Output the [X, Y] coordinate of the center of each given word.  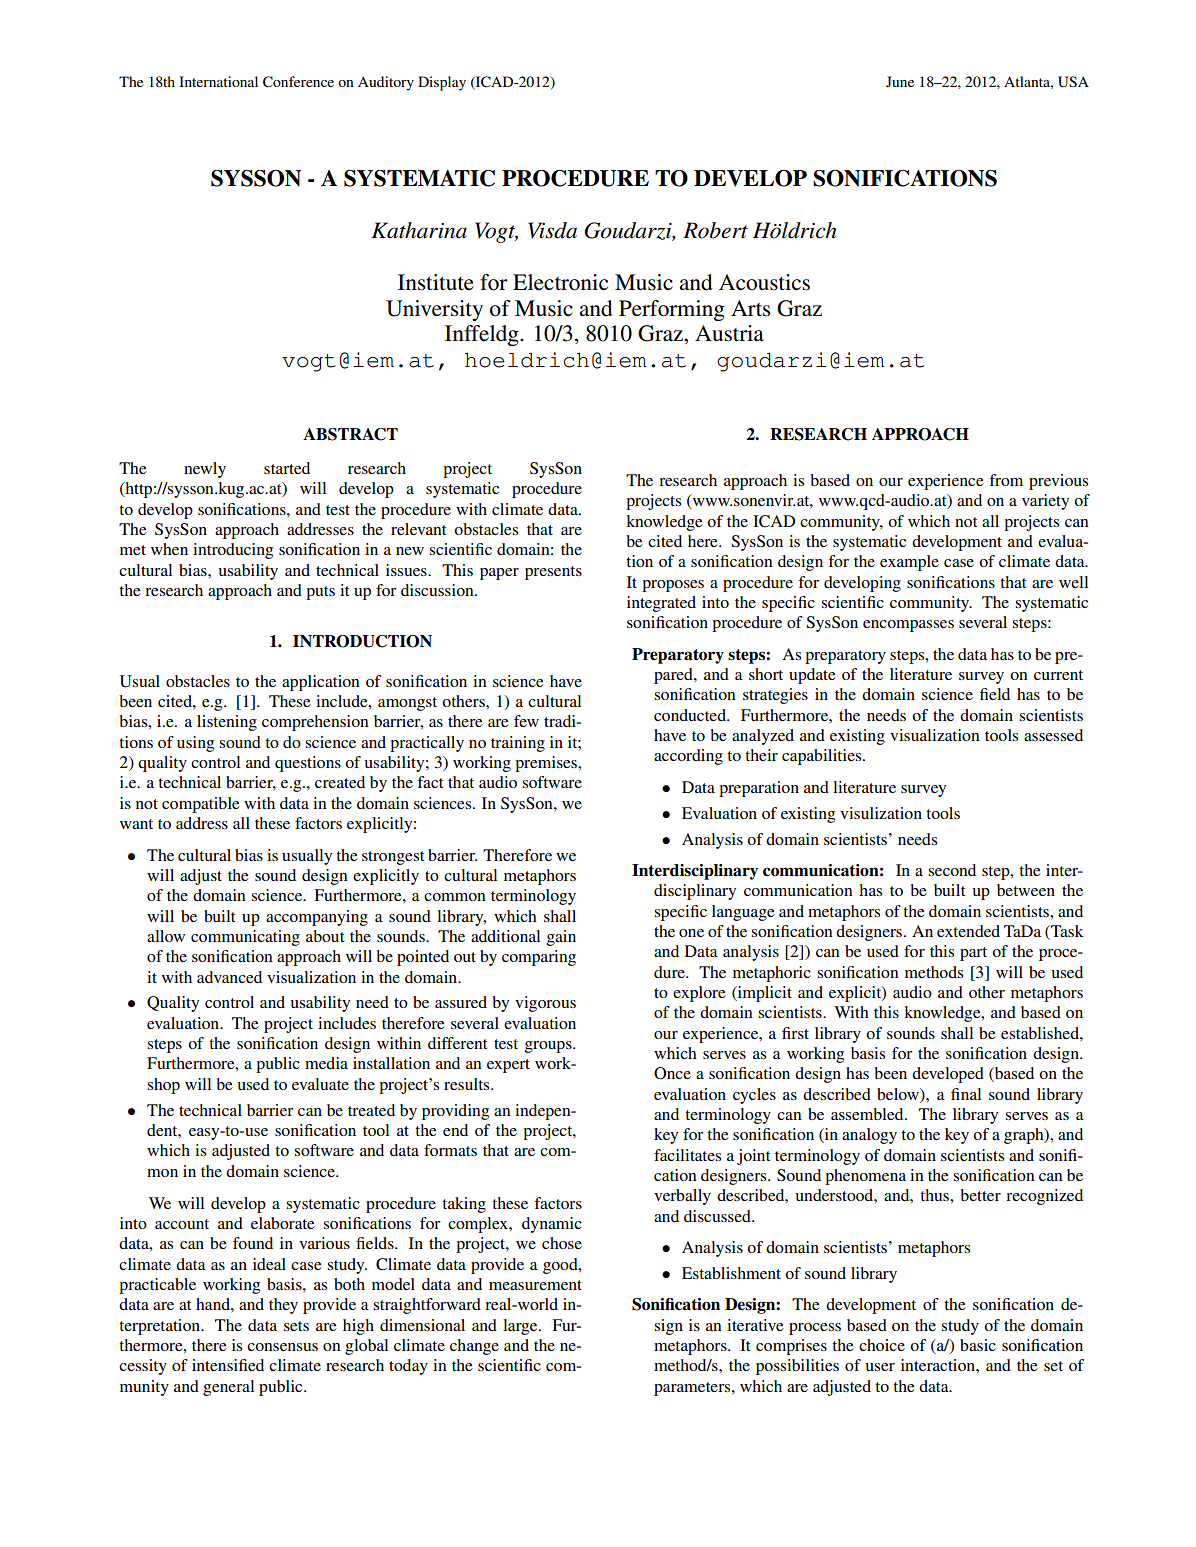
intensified [228, 1365]
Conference [298, 82]
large [521, 1327]
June [900, 81]
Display [442, 83]
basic [978, 1345]
